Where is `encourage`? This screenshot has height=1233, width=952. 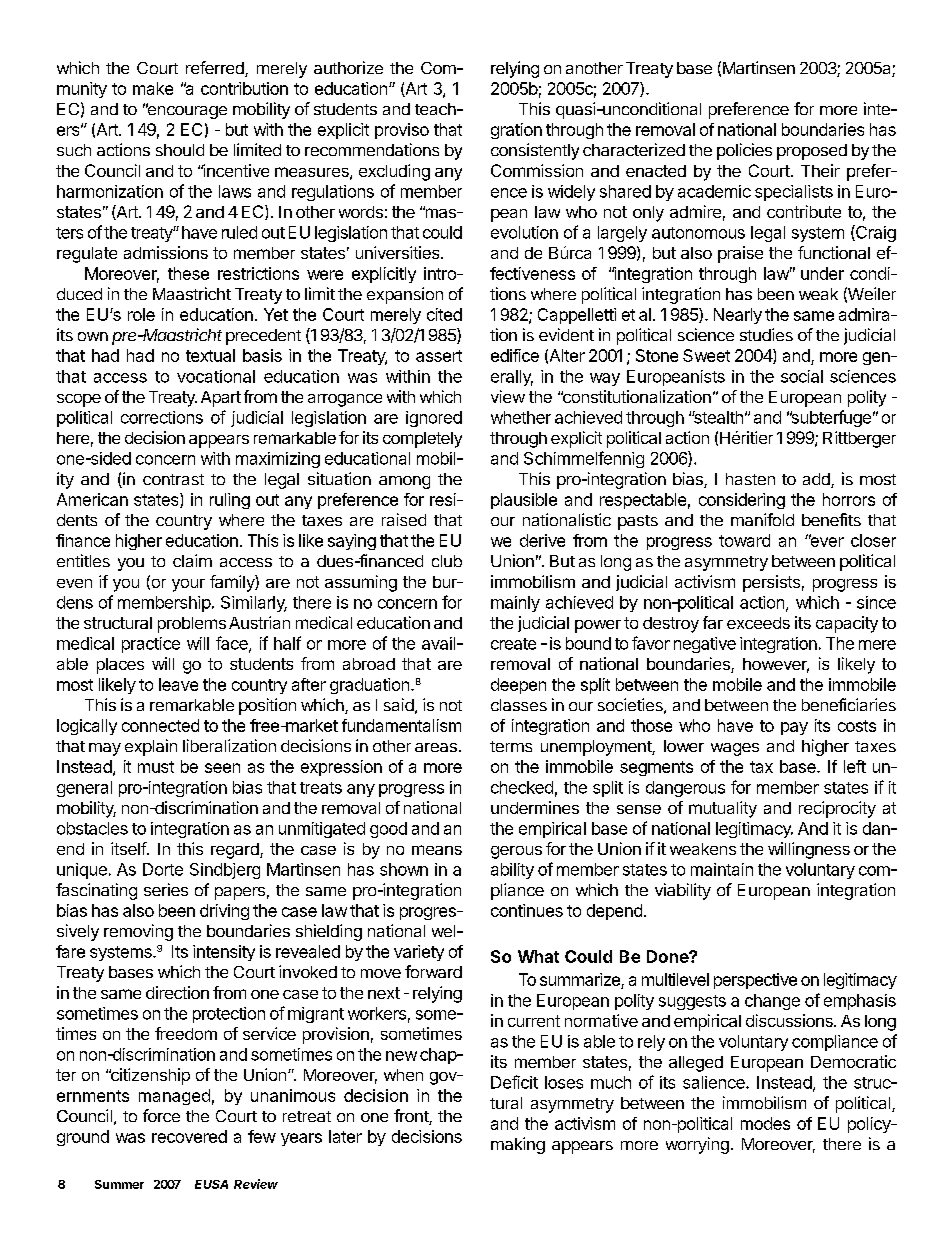
encourage is located at coordinates (186, 111).
